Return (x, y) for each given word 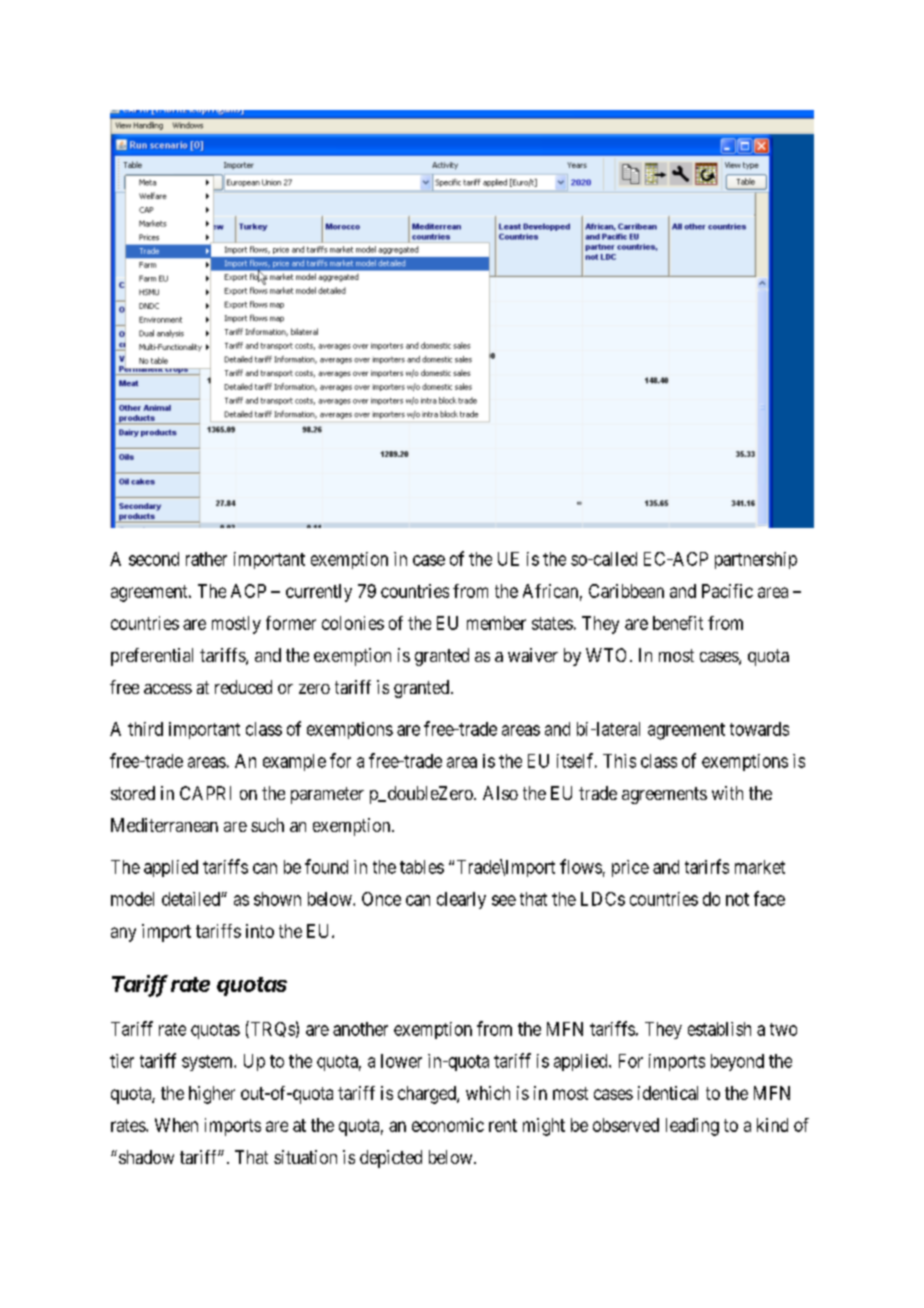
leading (692, 1127)
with (727, 793)
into (260, 931)
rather (206, 559)
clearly (461, 900)
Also (500, 793)
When (176, 1125)
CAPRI (205, 793)
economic (448, 1125)
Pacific (727, 591)
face (769, 898)
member (496, 623)
